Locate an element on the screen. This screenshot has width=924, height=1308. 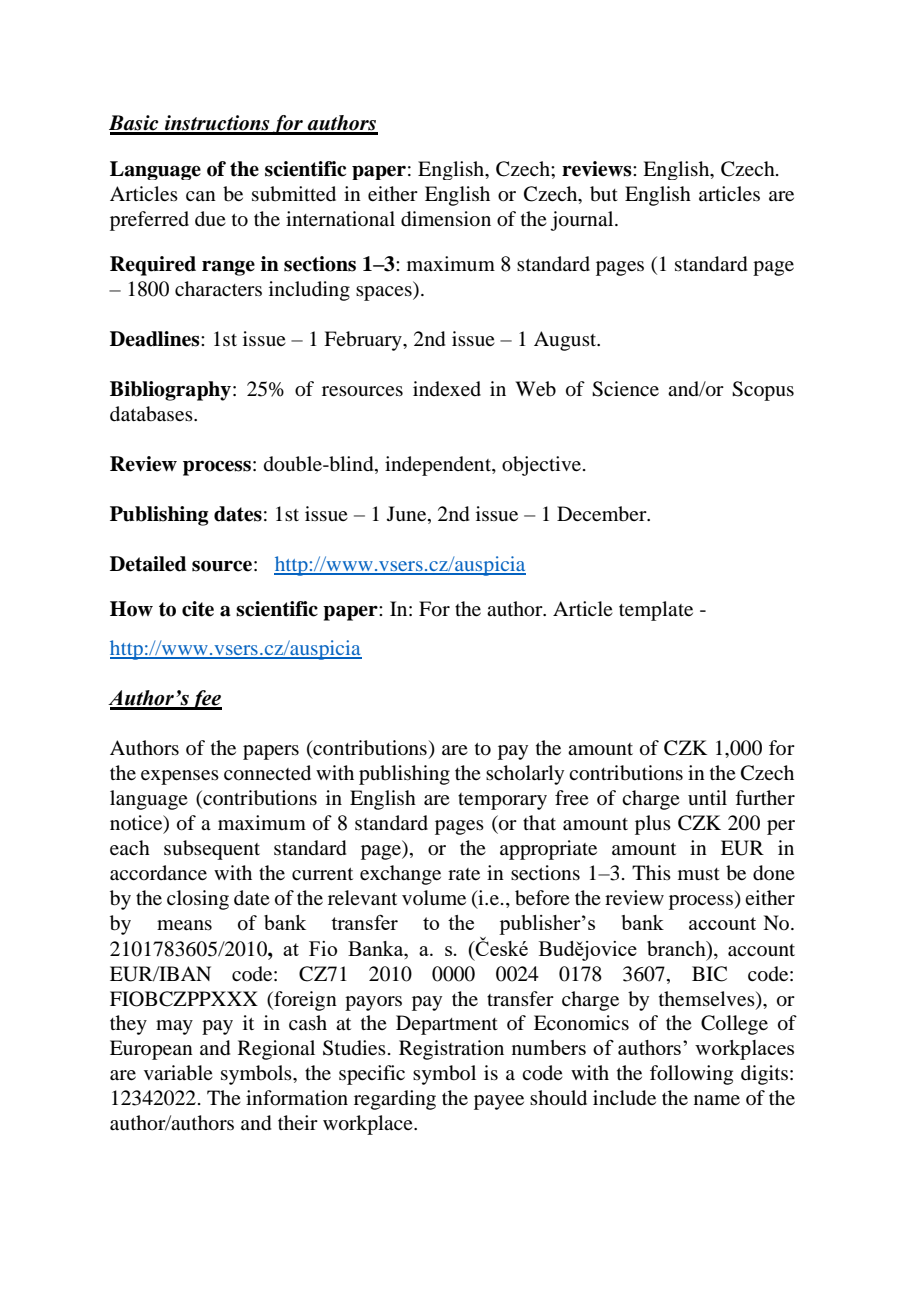
indexed is located at coordinates (447, 388).
